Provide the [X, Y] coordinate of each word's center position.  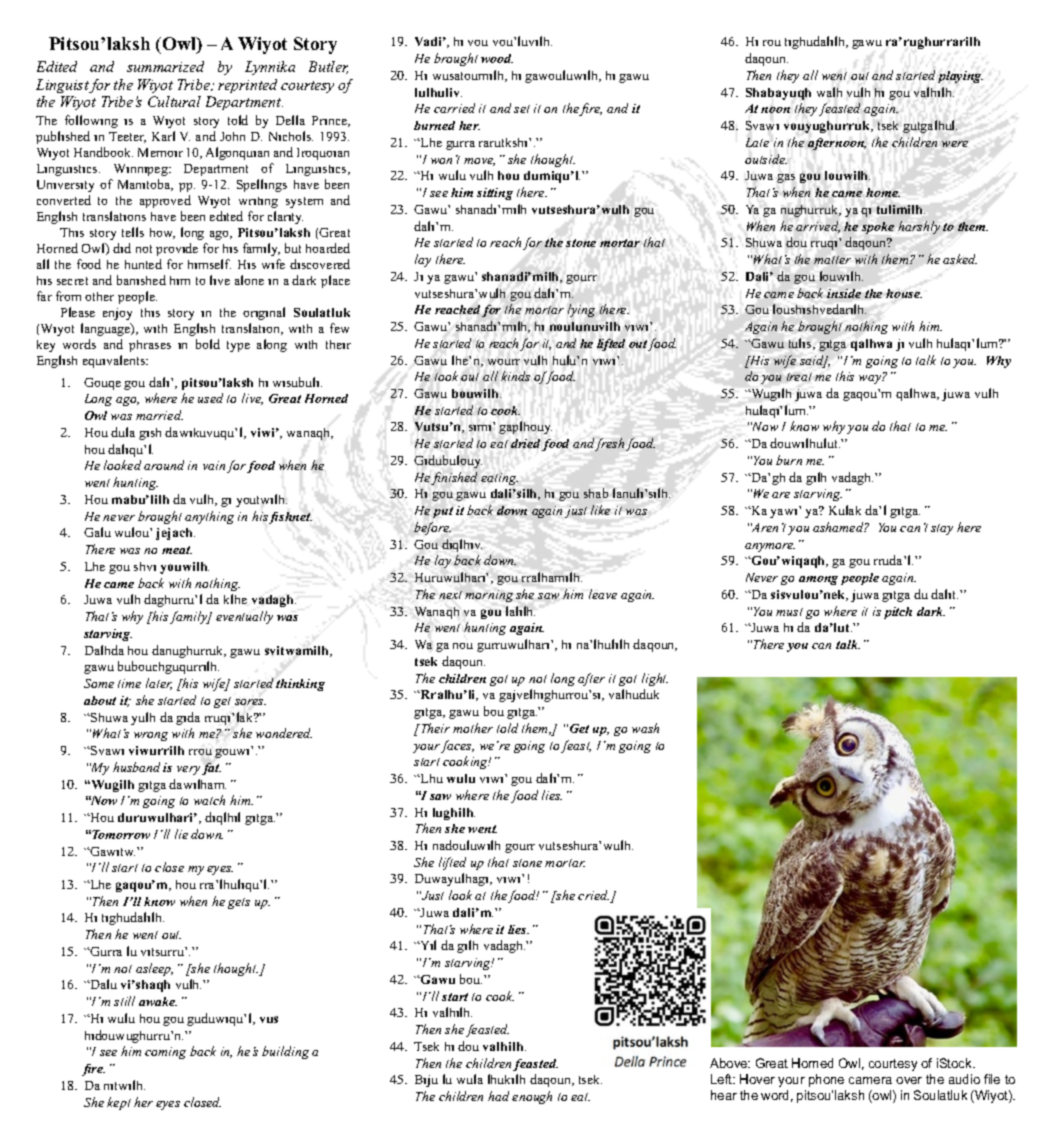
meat [177, 550]
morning [489, 596]
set [522, 109]
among [818, 580]
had [498, 1096]
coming [165, 1053]
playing [960, 77]
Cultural [174, 101]
